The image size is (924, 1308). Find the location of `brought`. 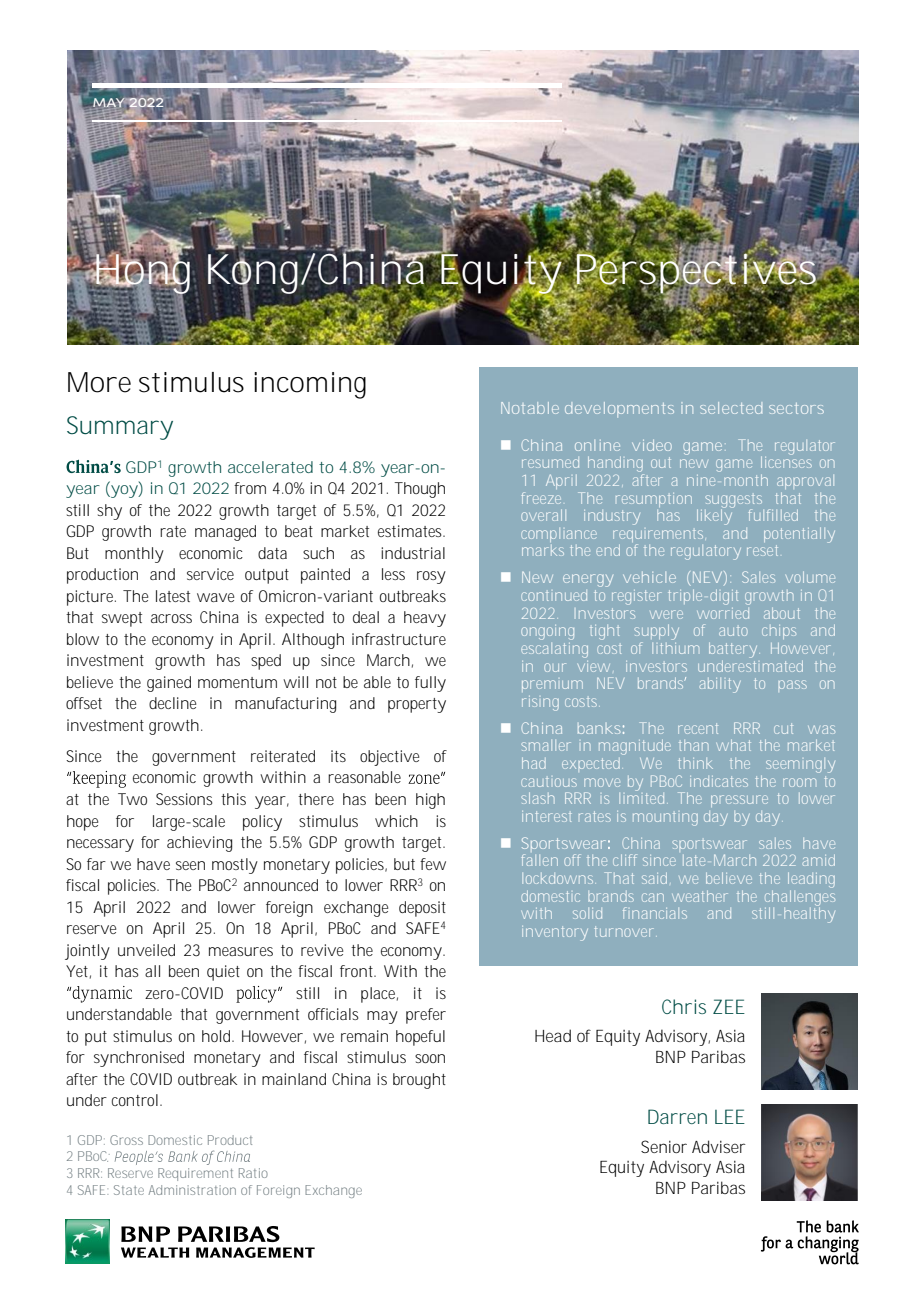

brought is located at coordinates (419, 1081).
